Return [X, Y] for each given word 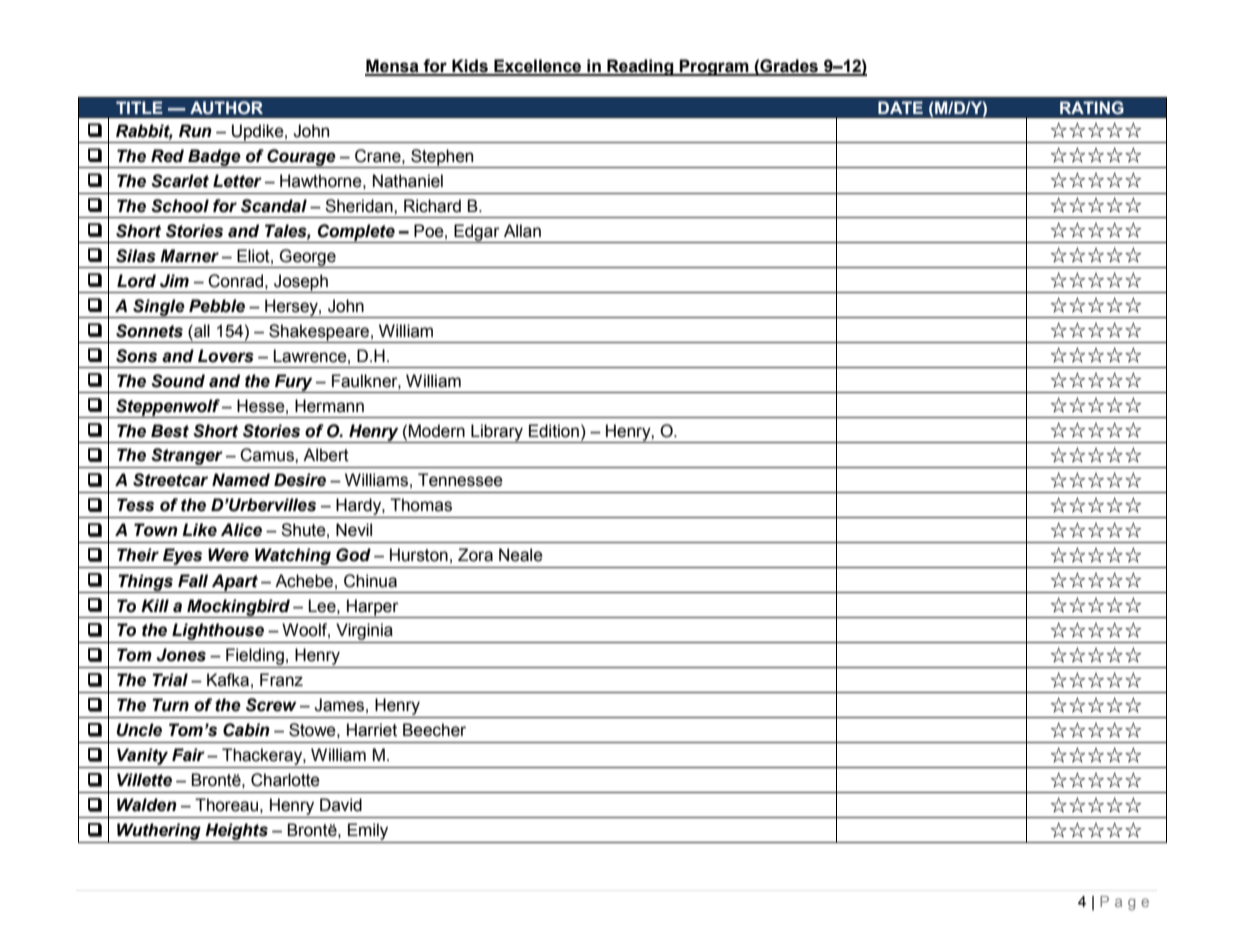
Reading [640, 67]
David [341, 805]
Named [241, 480]
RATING [1092, 108]
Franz [281, 680]
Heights [236, 831]
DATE [900, 107]
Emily [368, 831]
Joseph [301, 282]
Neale [521, 555]
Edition [554, 431]
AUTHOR [226, 108]
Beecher [434, 730]
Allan [522, 231]
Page [1124, 903]
